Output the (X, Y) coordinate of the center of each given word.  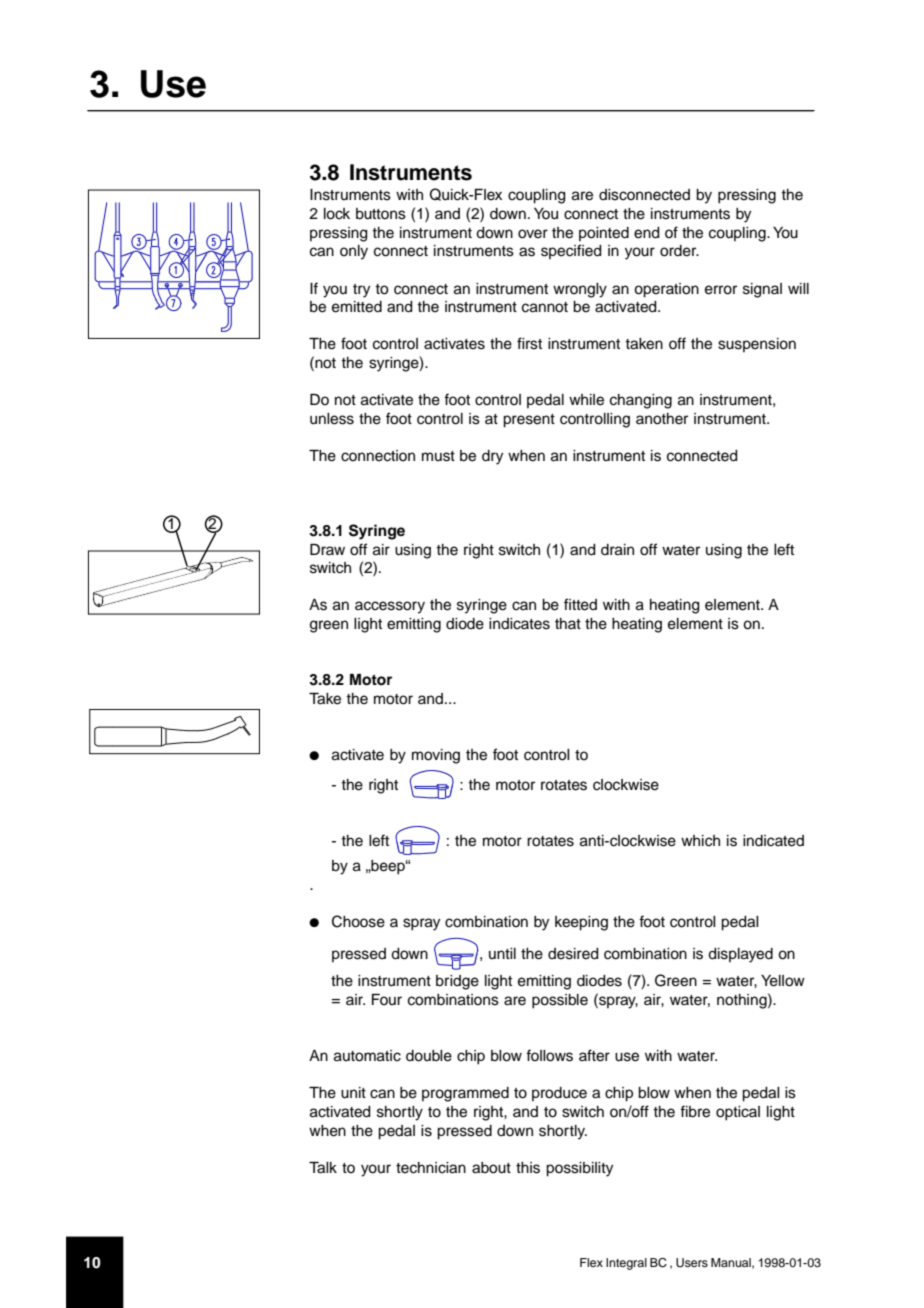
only (354, 252)
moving (436, 756)
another (662, 419)
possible (560, 1001)
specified (571, 251)
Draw (327, 549)
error (721, 290)
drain (617, 550)
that (568, 623)
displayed (740, 955)
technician (431, 1168)
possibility (579, 1169)
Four (387, 999)
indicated (773, 841)
